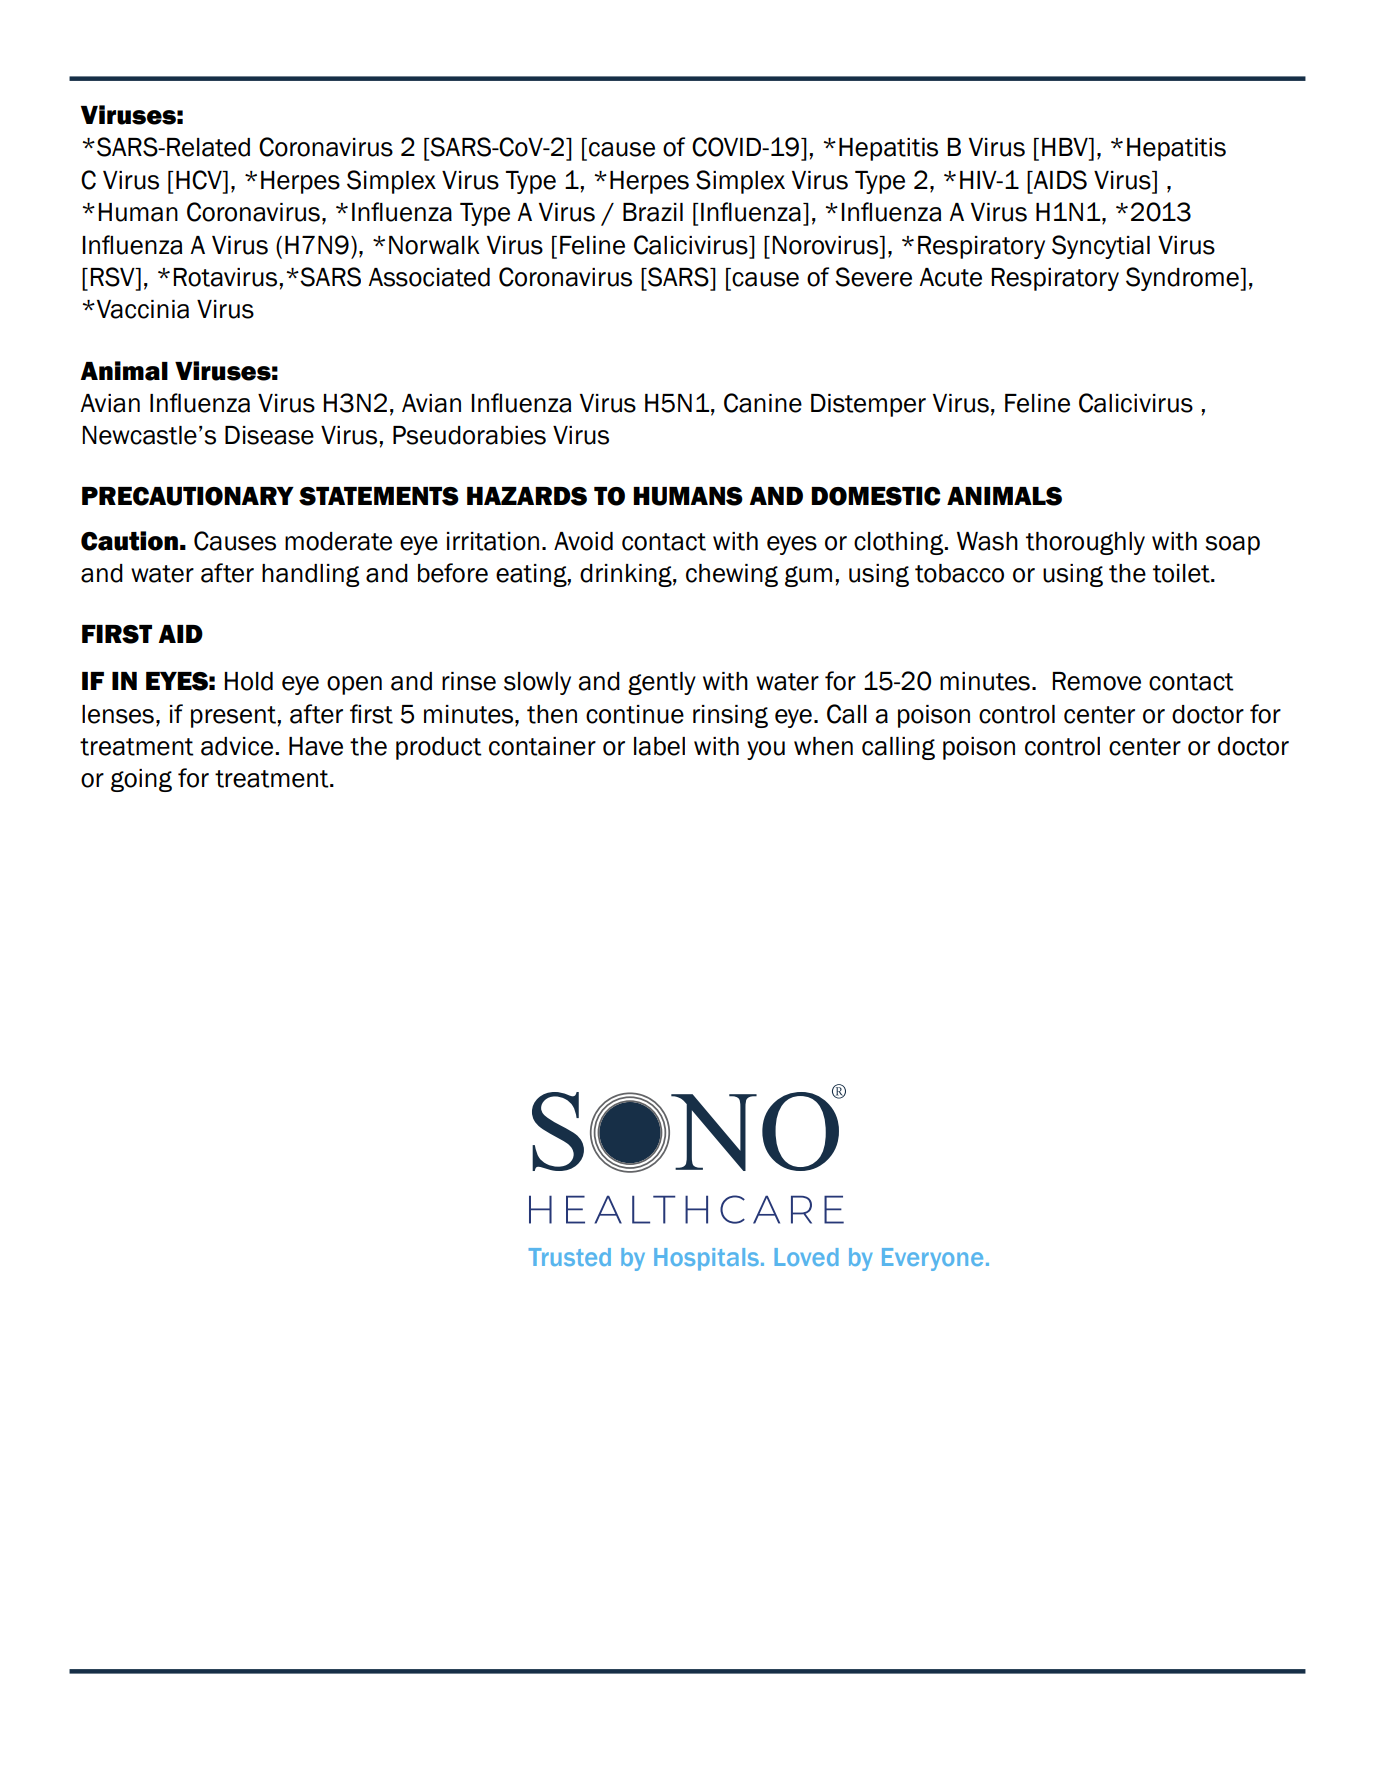 This screenshot has height=1780, width=1375. I want to click on Disease, so click(269, 435).
